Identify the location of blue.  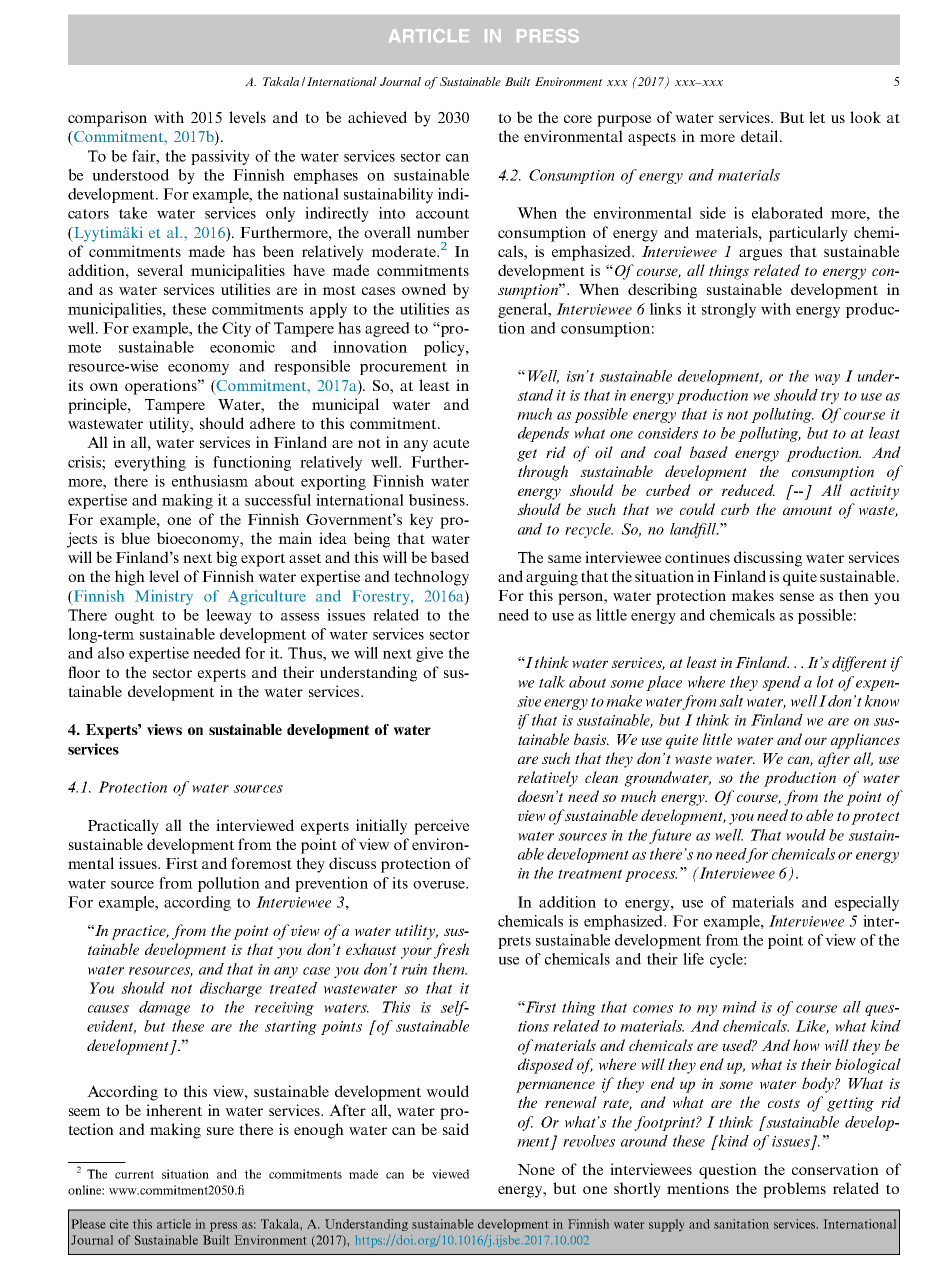
(135, 538).
